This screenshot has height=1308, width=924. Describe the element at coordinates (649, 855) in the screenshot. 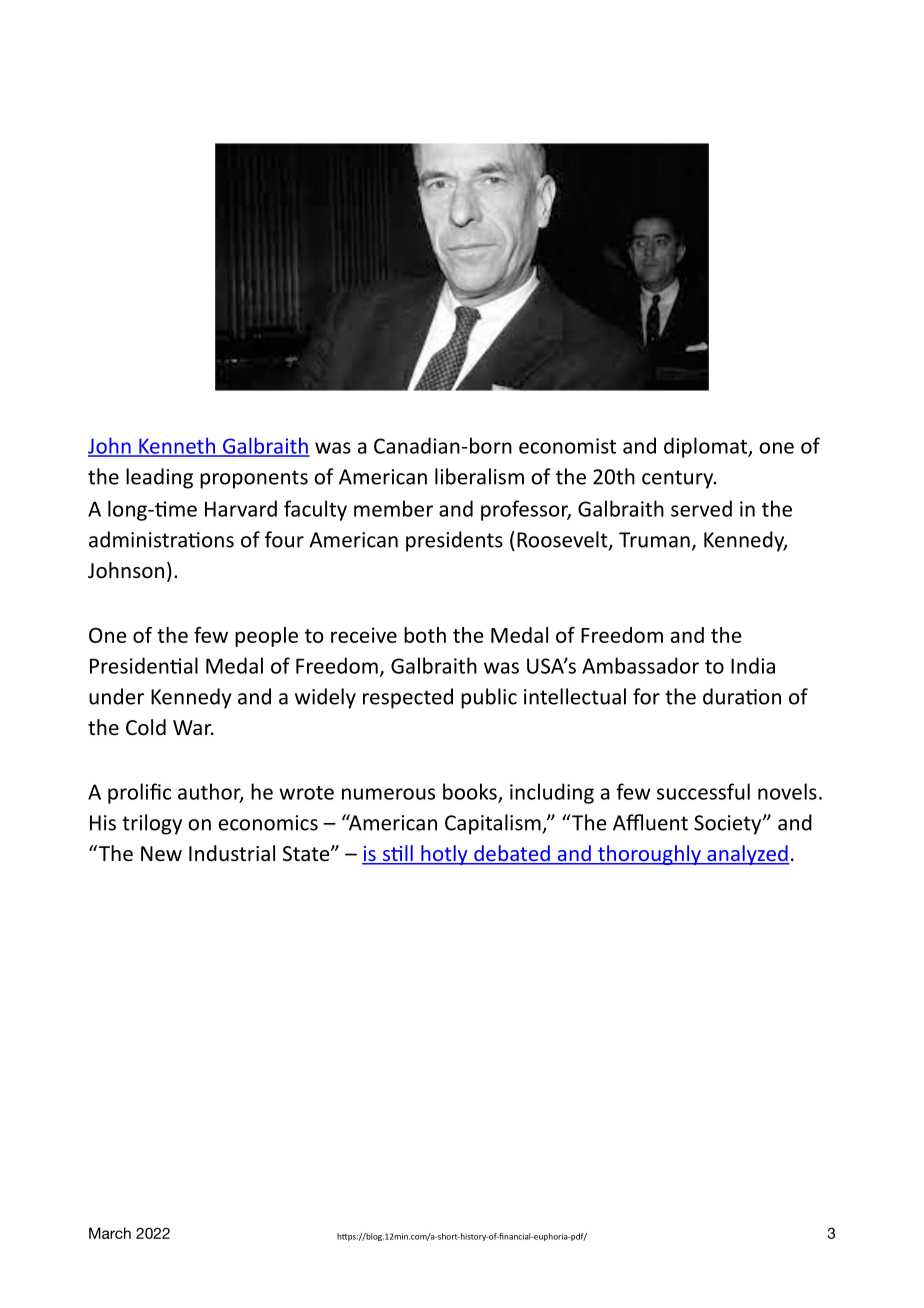

I see `thoroughly` at that location.
